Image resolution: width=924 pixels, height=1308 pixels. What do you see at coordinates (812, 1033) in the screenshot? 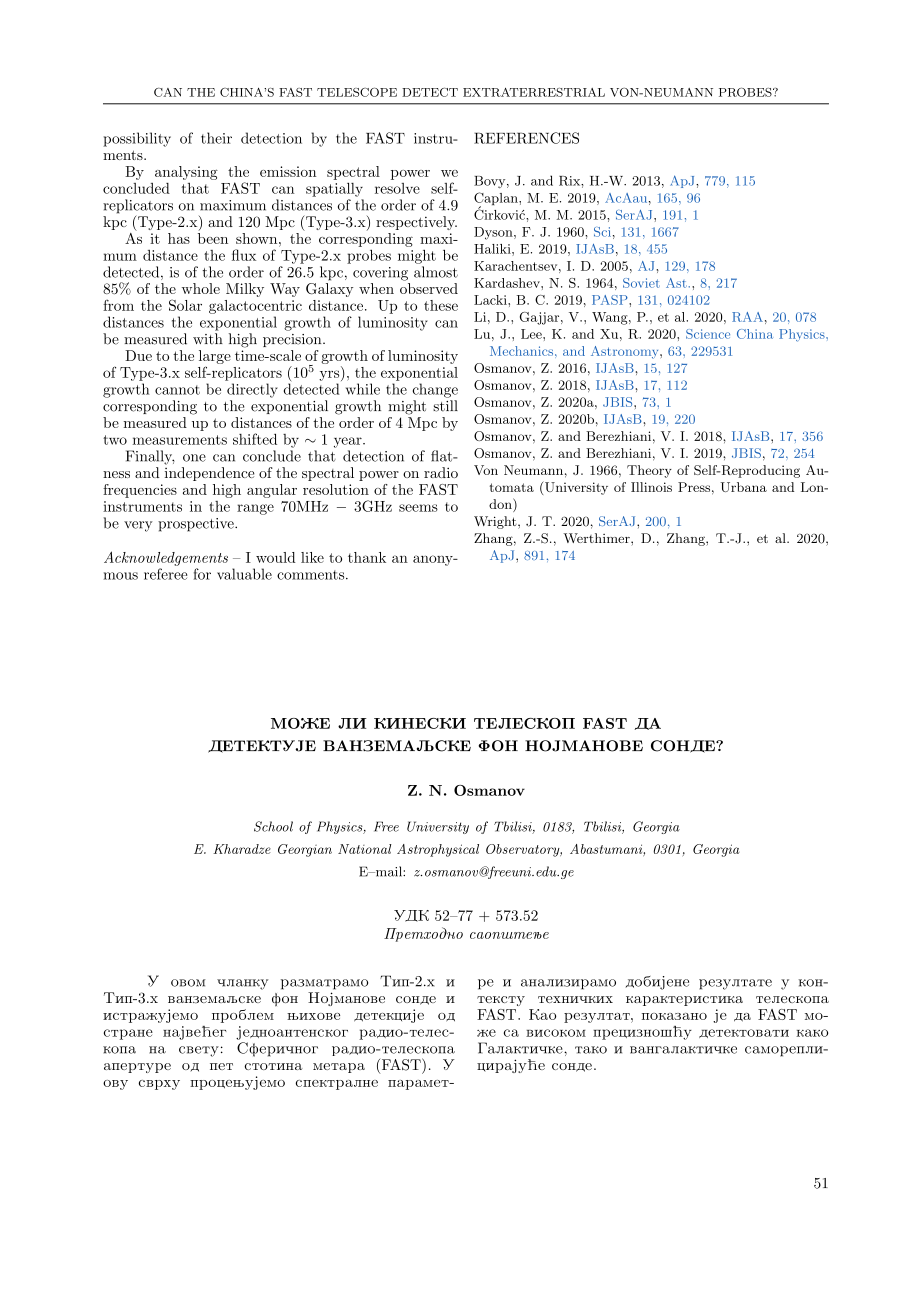
I see `kako` at bounding box center [812, 1033].
